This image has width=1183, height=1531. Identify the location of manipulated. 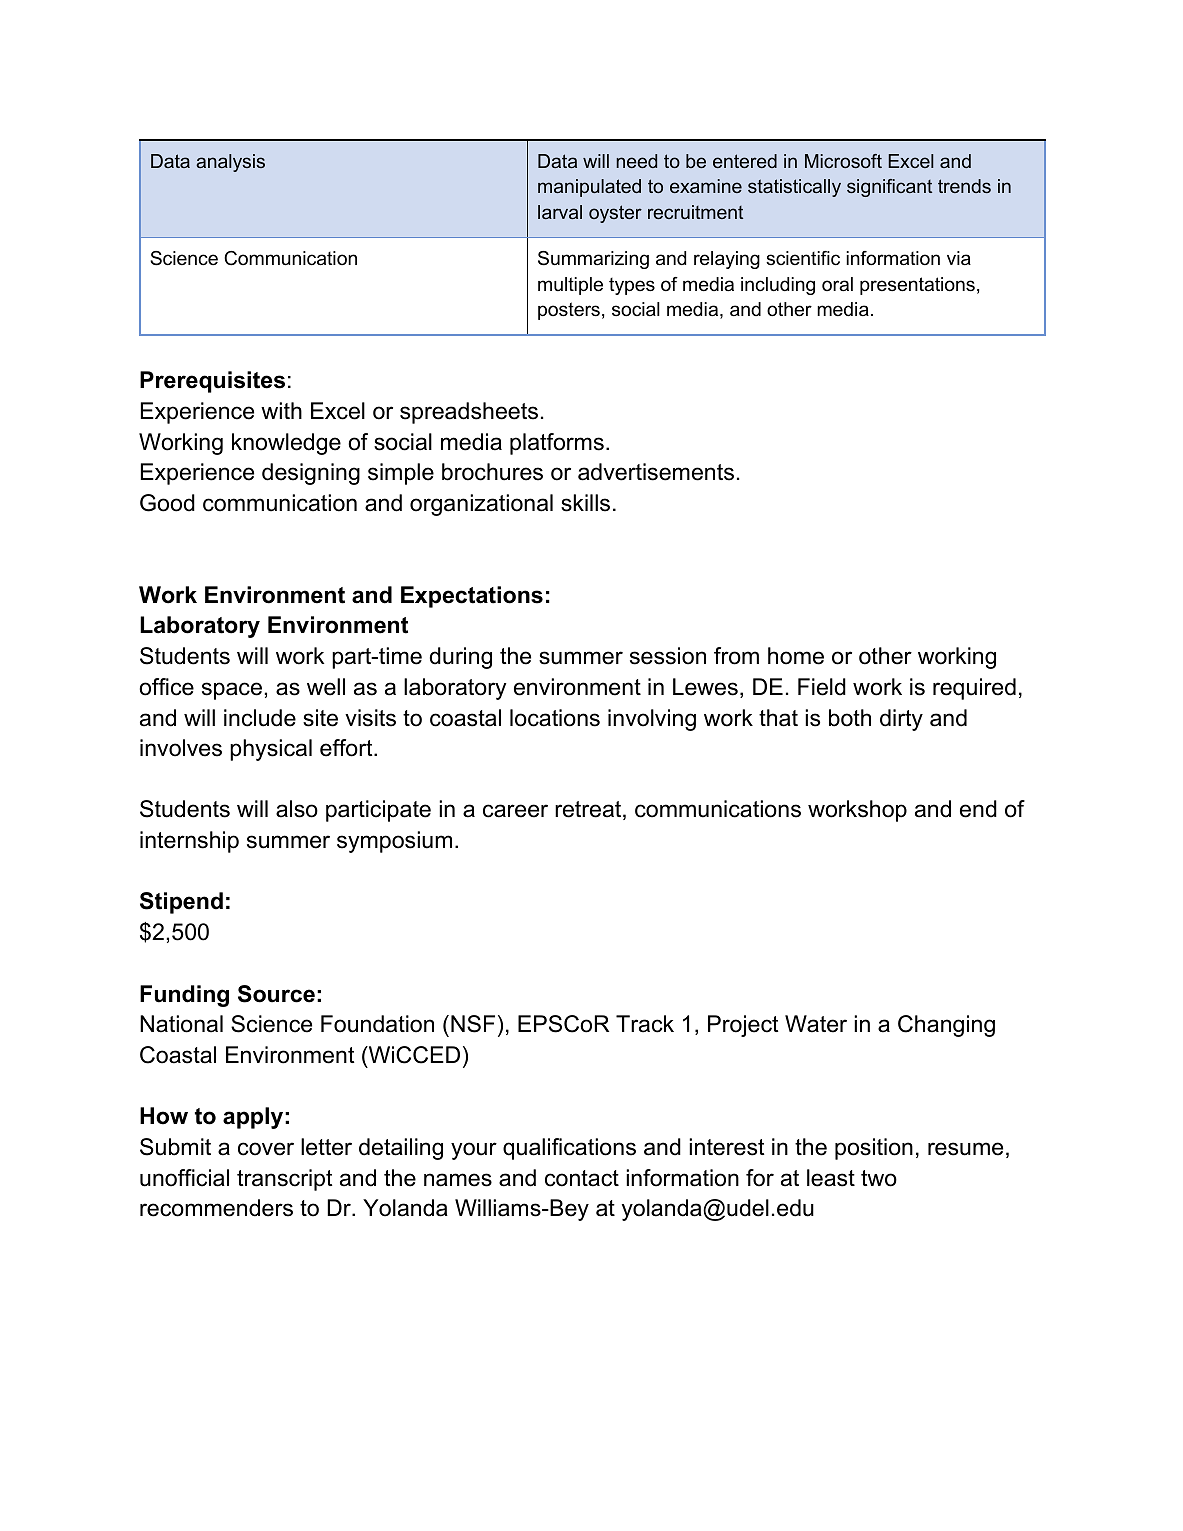
(589, 188).
